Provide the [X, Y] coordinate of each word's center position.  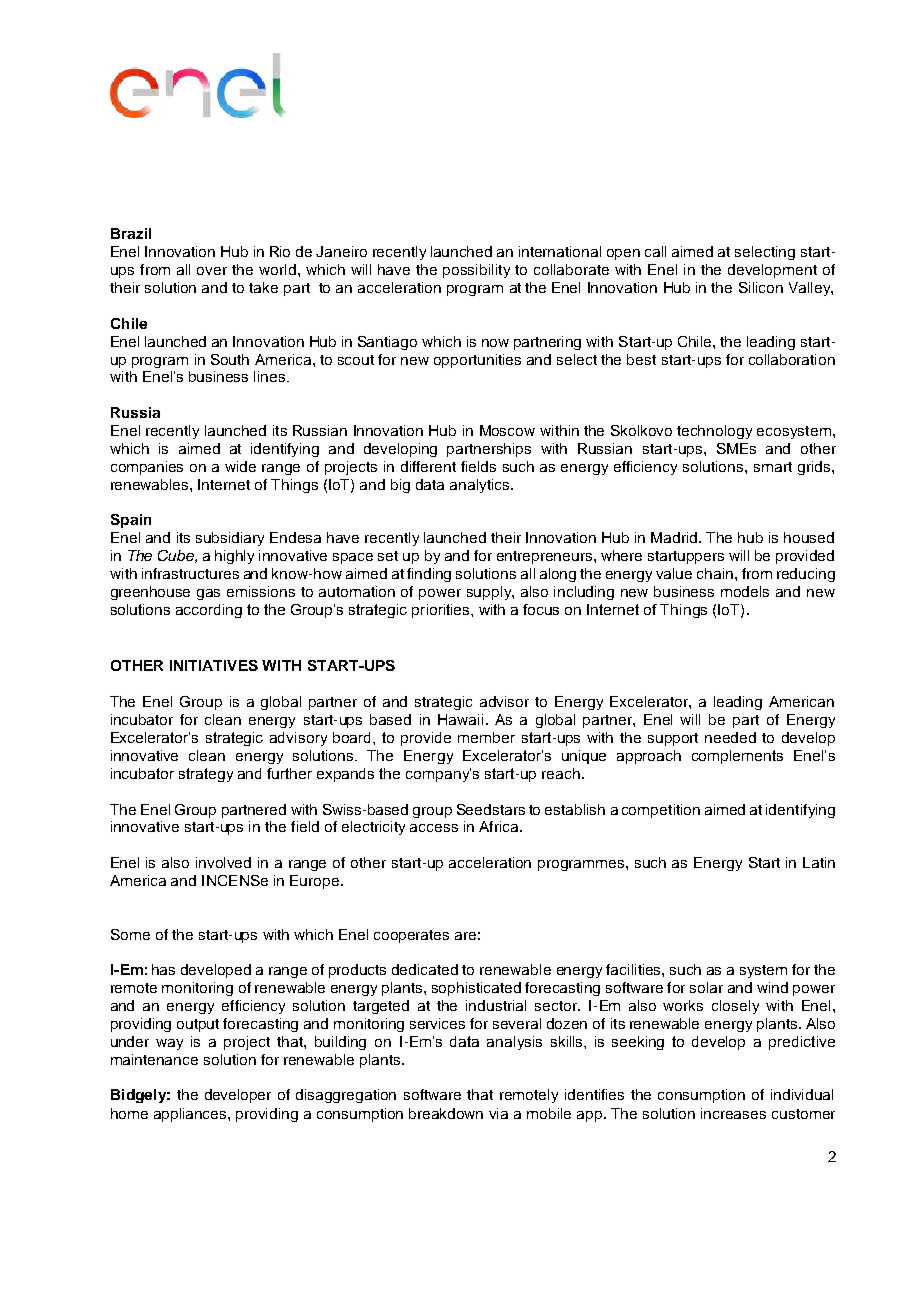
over [212, 271]
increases [733, 1113]
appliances [191, 1115]
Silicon [761, 287]
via [498, 1113]
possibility [476, 271]
